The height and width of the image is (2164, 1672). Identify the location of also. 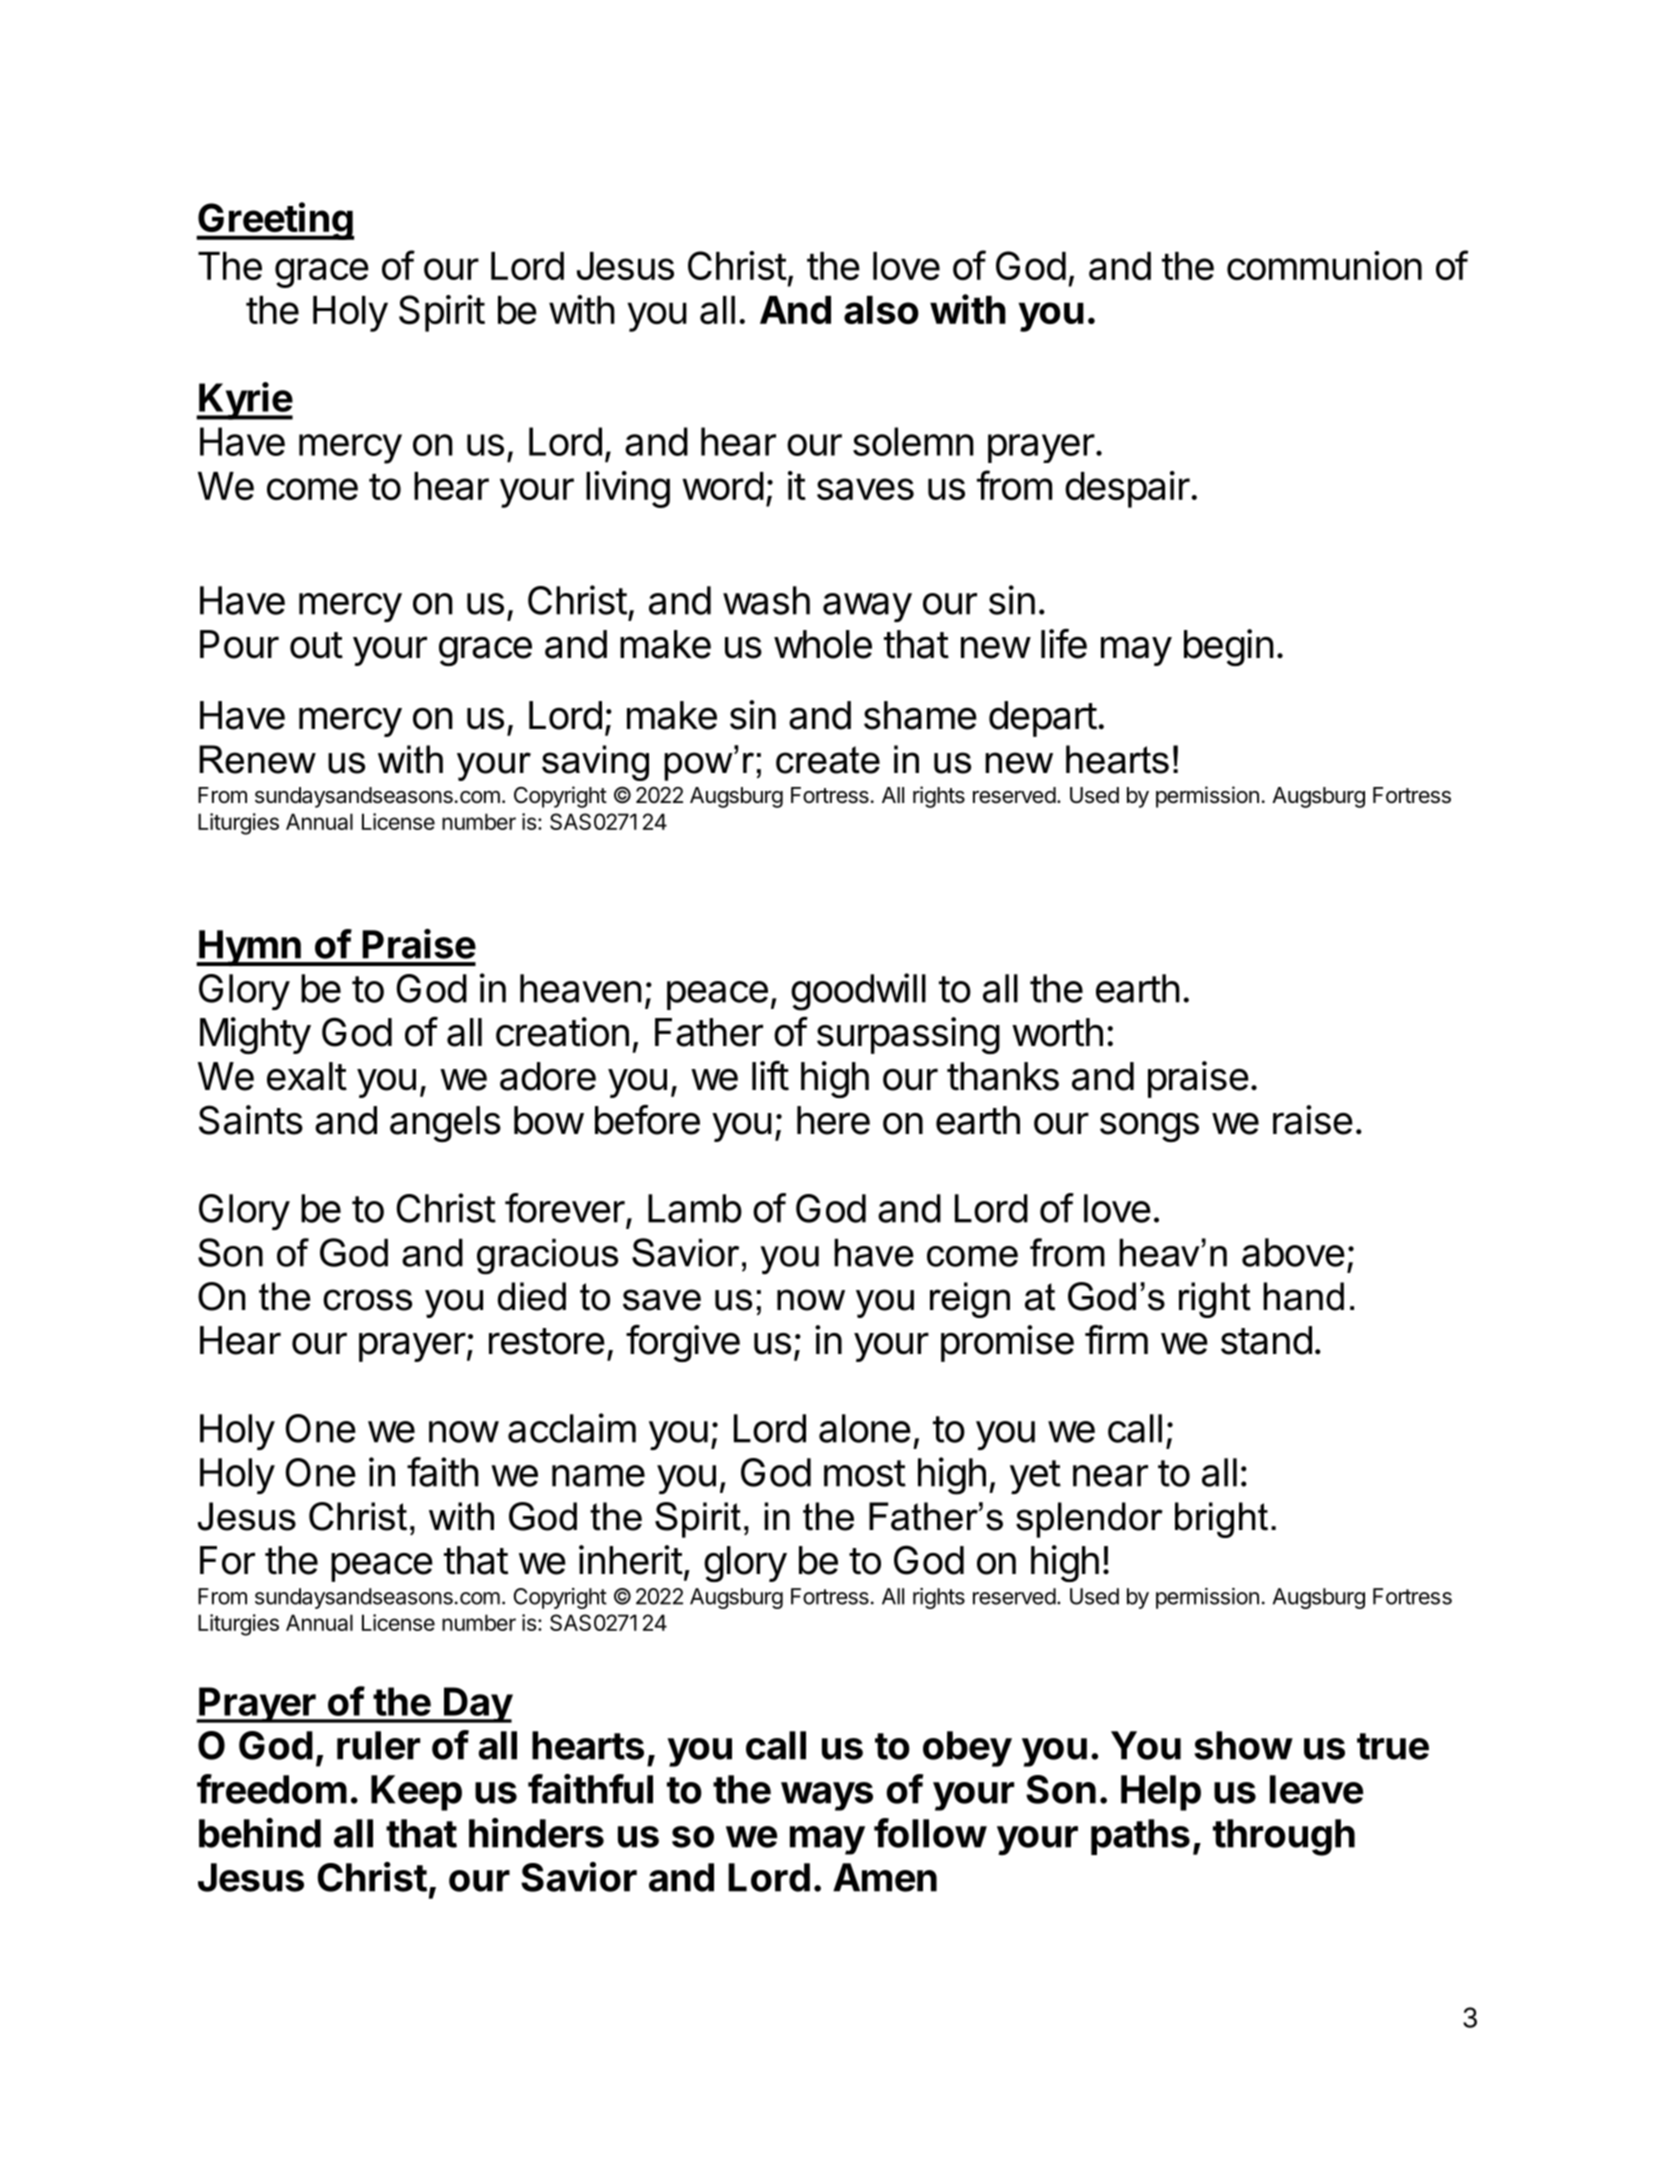
(881, 310).
